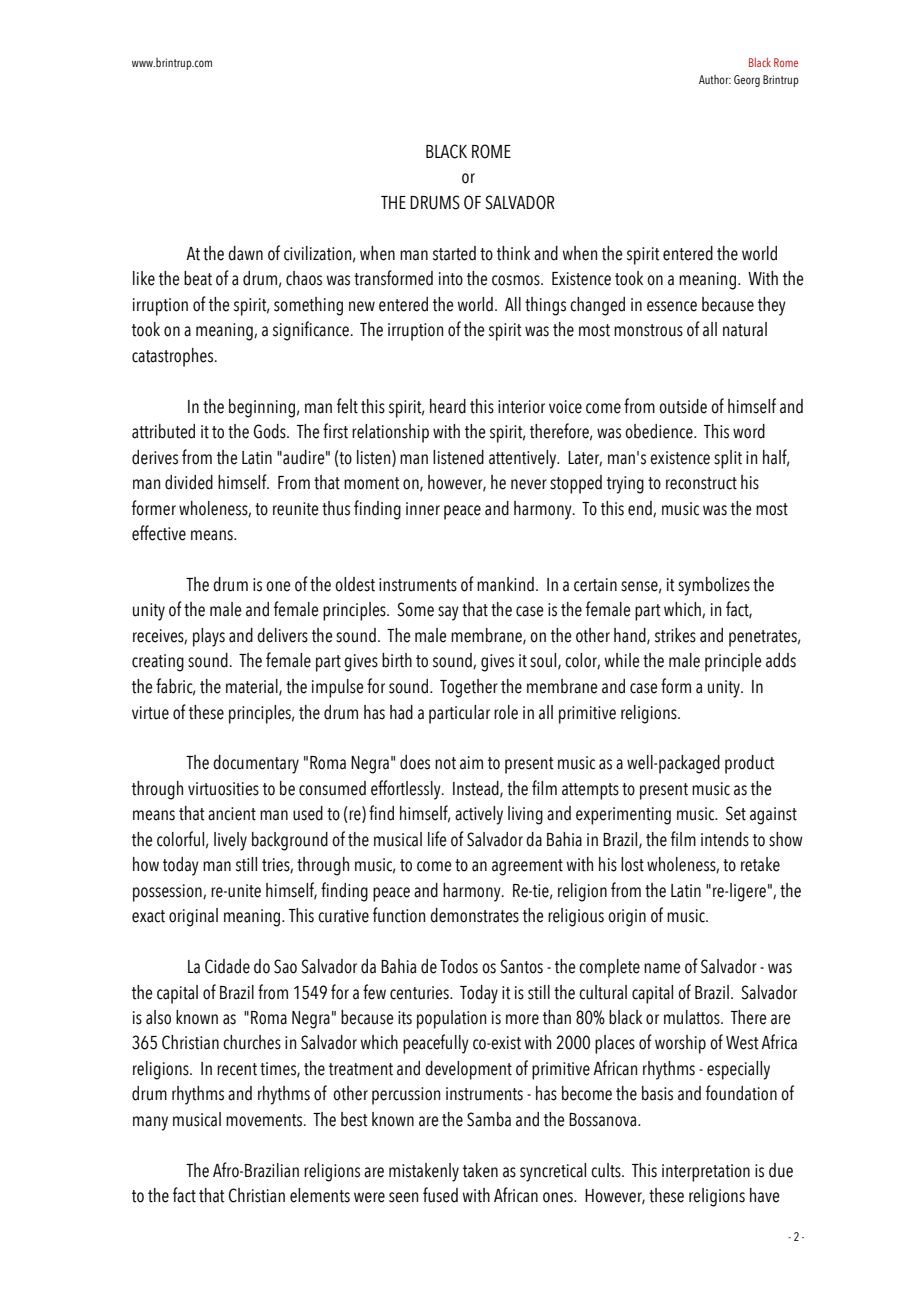  I want to click on outside, so click(683, 406).
